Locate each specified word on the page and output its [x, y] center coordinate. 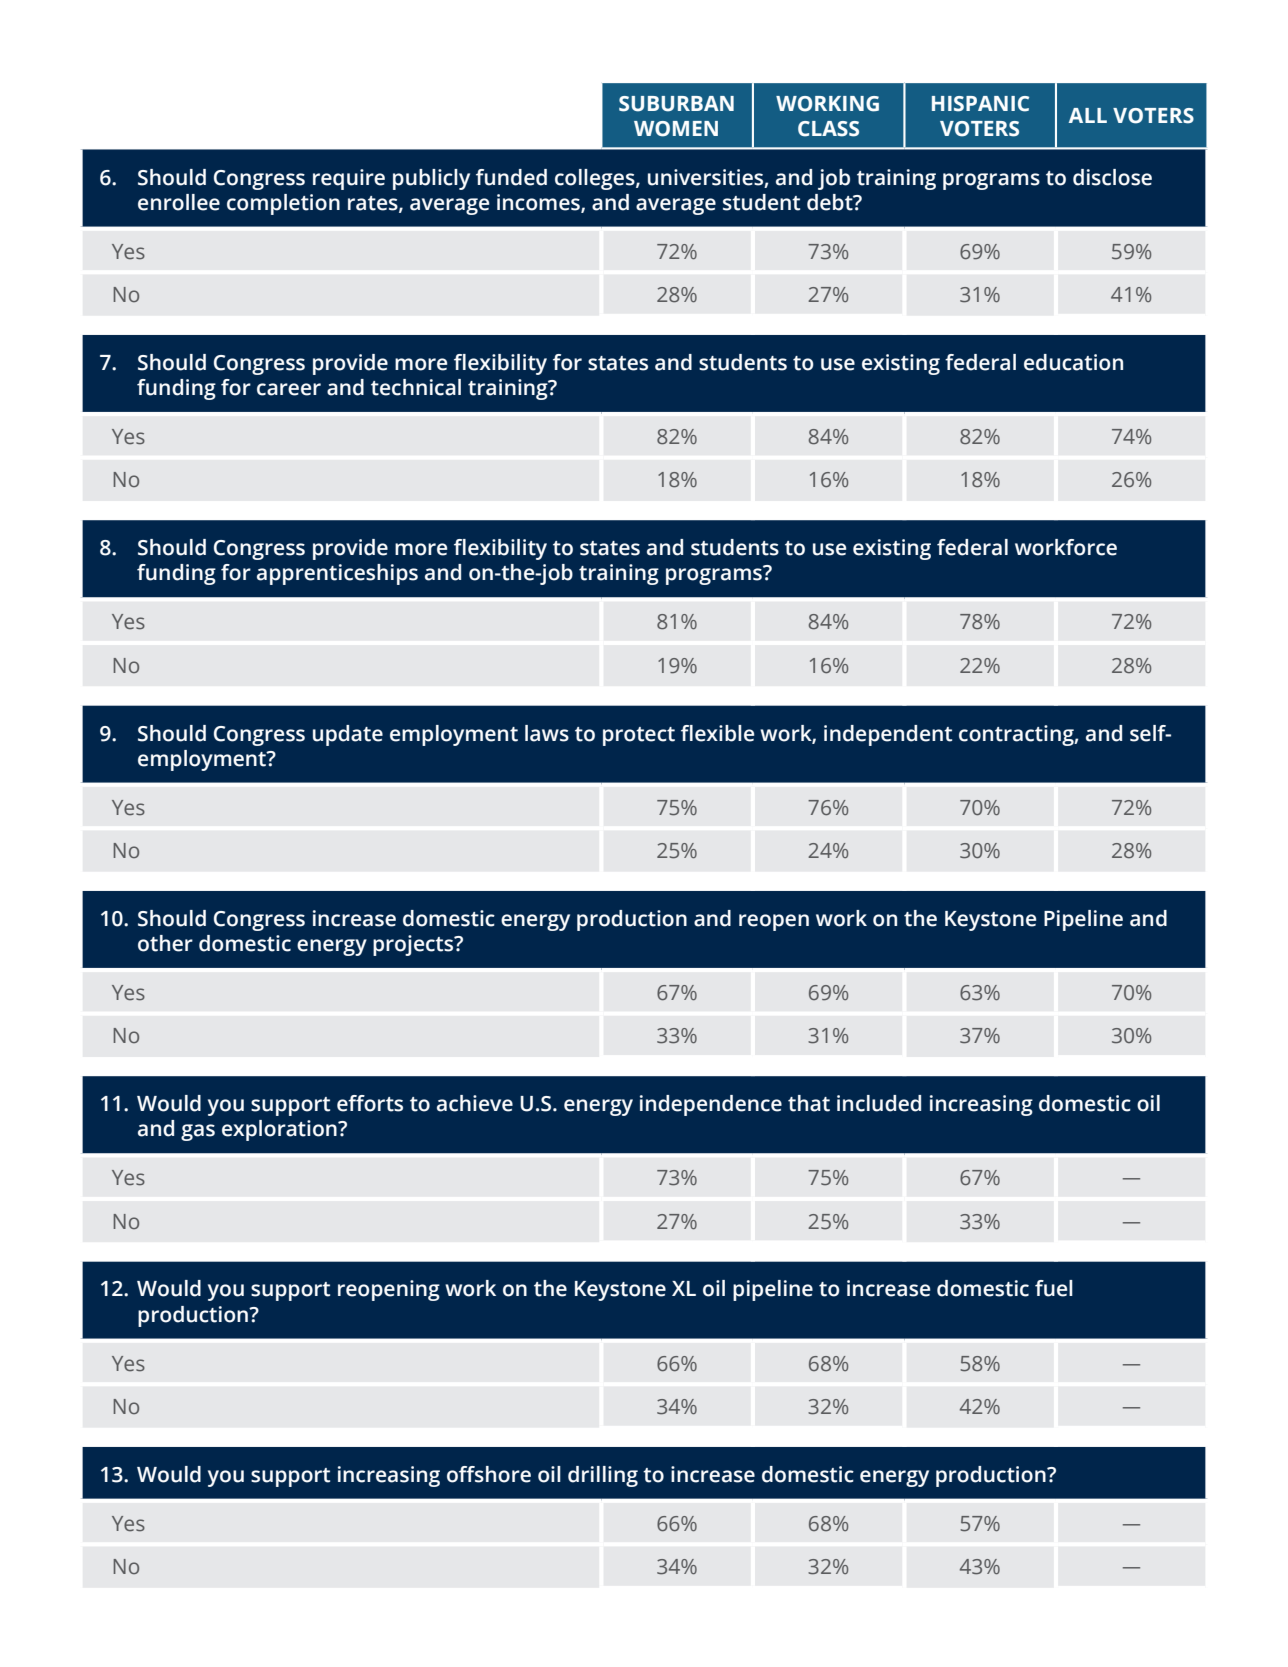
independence [711, 1105]
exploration [280, 1130]
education [1073, 362]
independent [888, 735]
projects [414, 945]
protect [639, 736]
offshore [489, 1474]
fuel [1054, 1288]
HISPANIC [980, 104]
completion [283, 204]
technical [416, 387]
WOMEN [676, 129]
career [289, 389]
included [879, 1103]
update [348, 735]
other [165, 943]
